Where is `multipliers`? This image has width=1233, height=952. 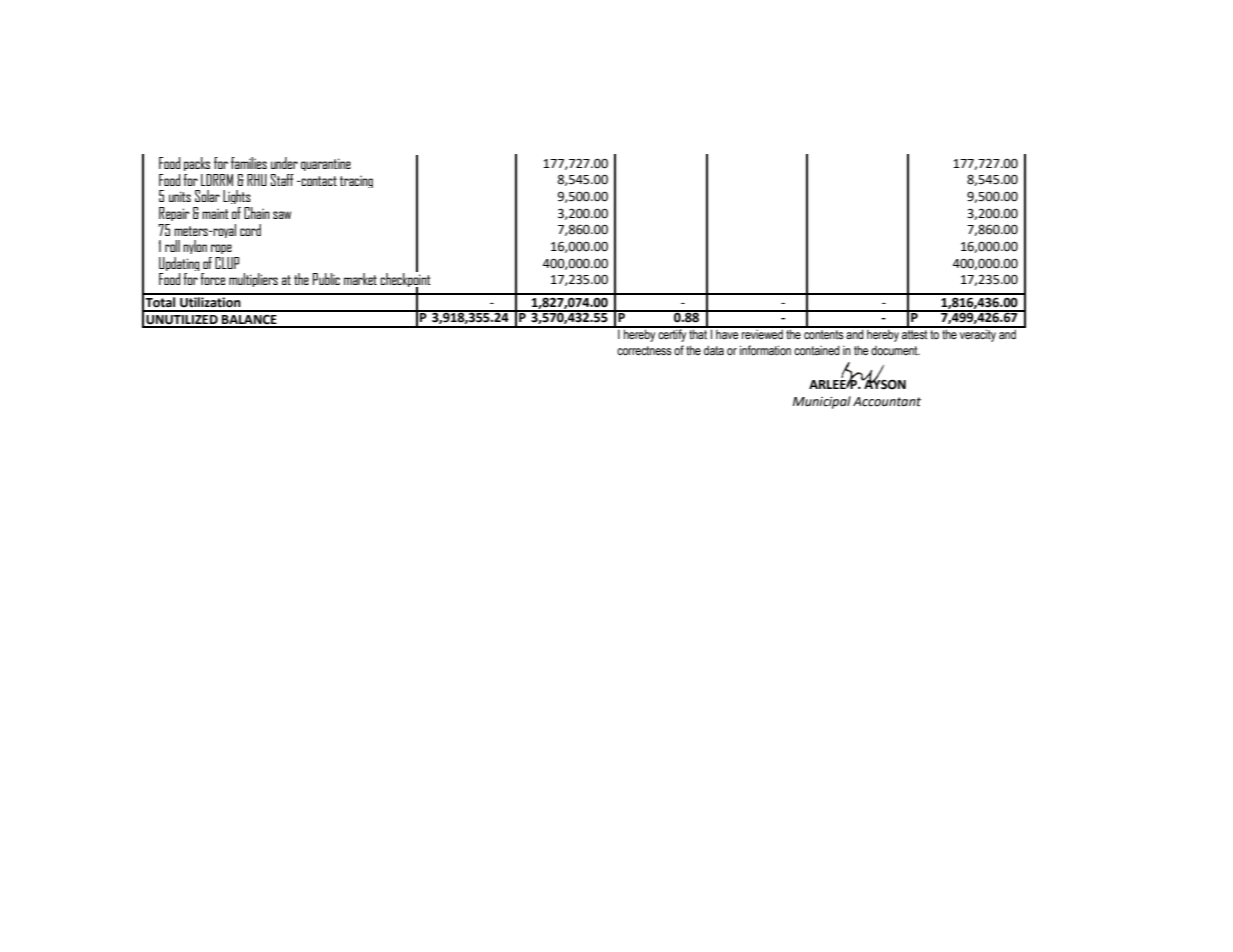 multipliers is located at coordinates (253, 280).
